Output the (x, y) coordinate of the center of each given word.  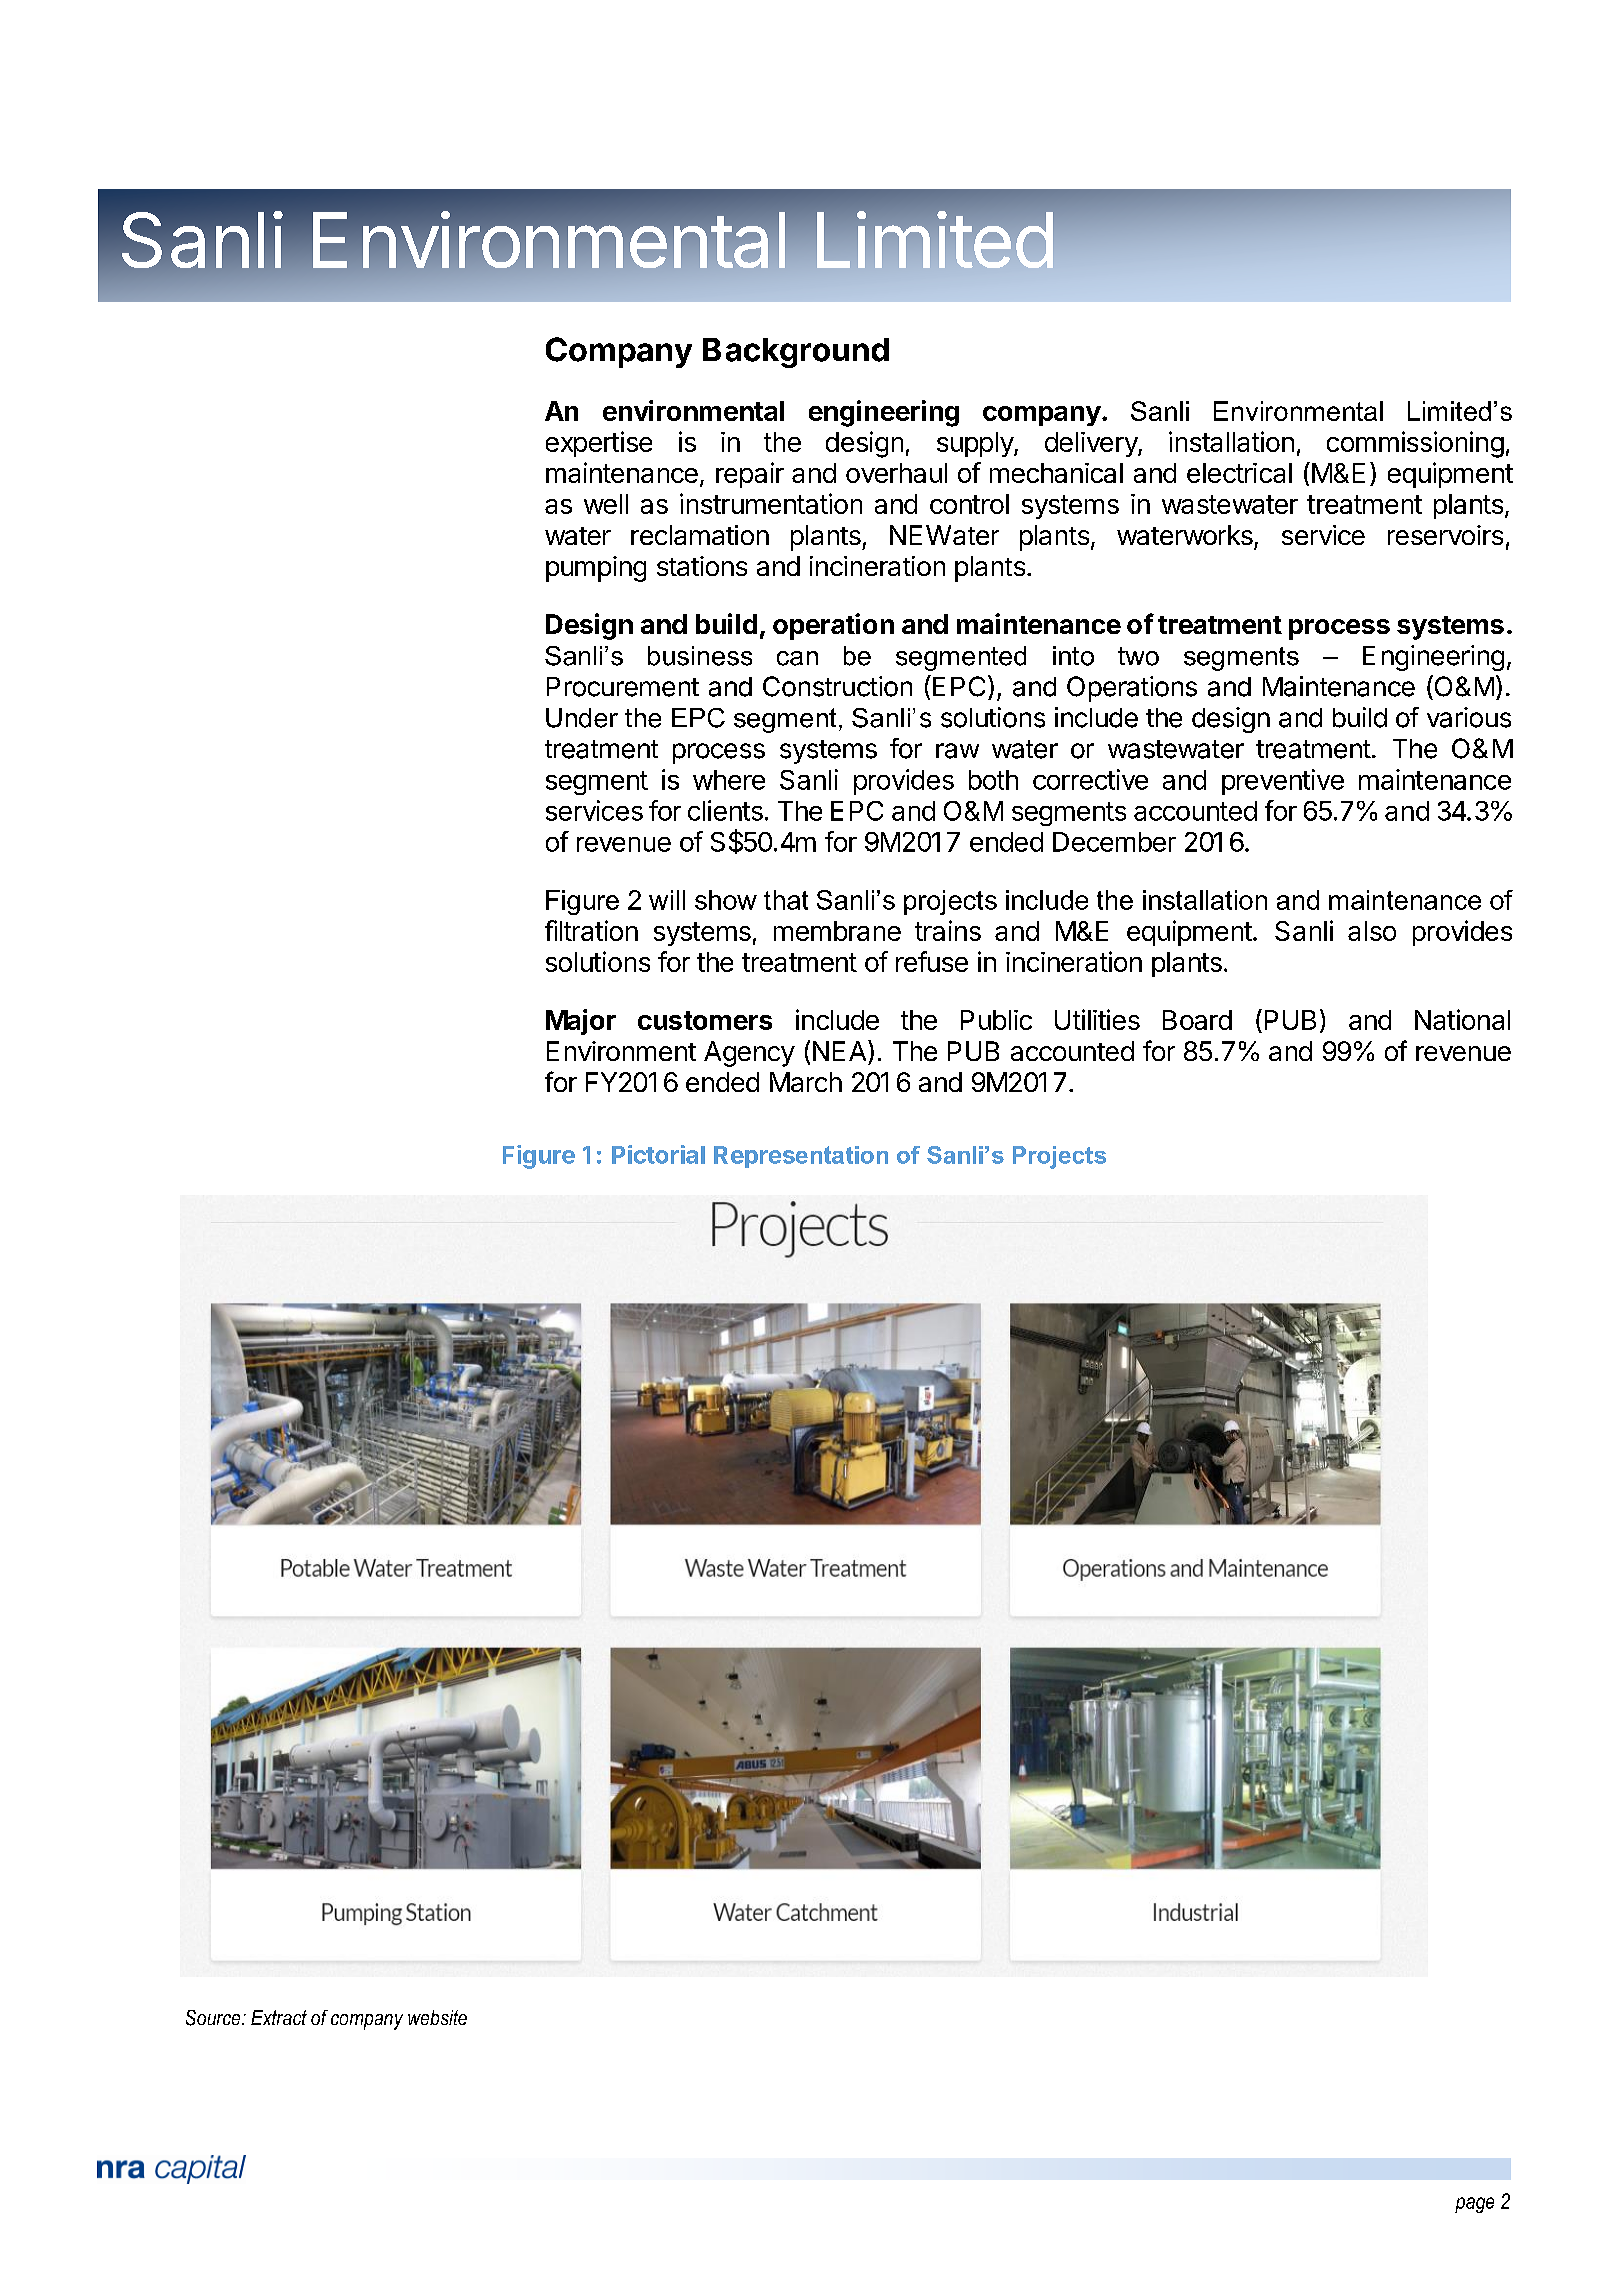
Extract (279, 2017)
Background (796, 353)
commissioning (1415, 444)
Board (1197, 1020)
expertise (599, 444)
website (437, 2017)
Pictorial (658, 1154)
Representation (801, 1157)
